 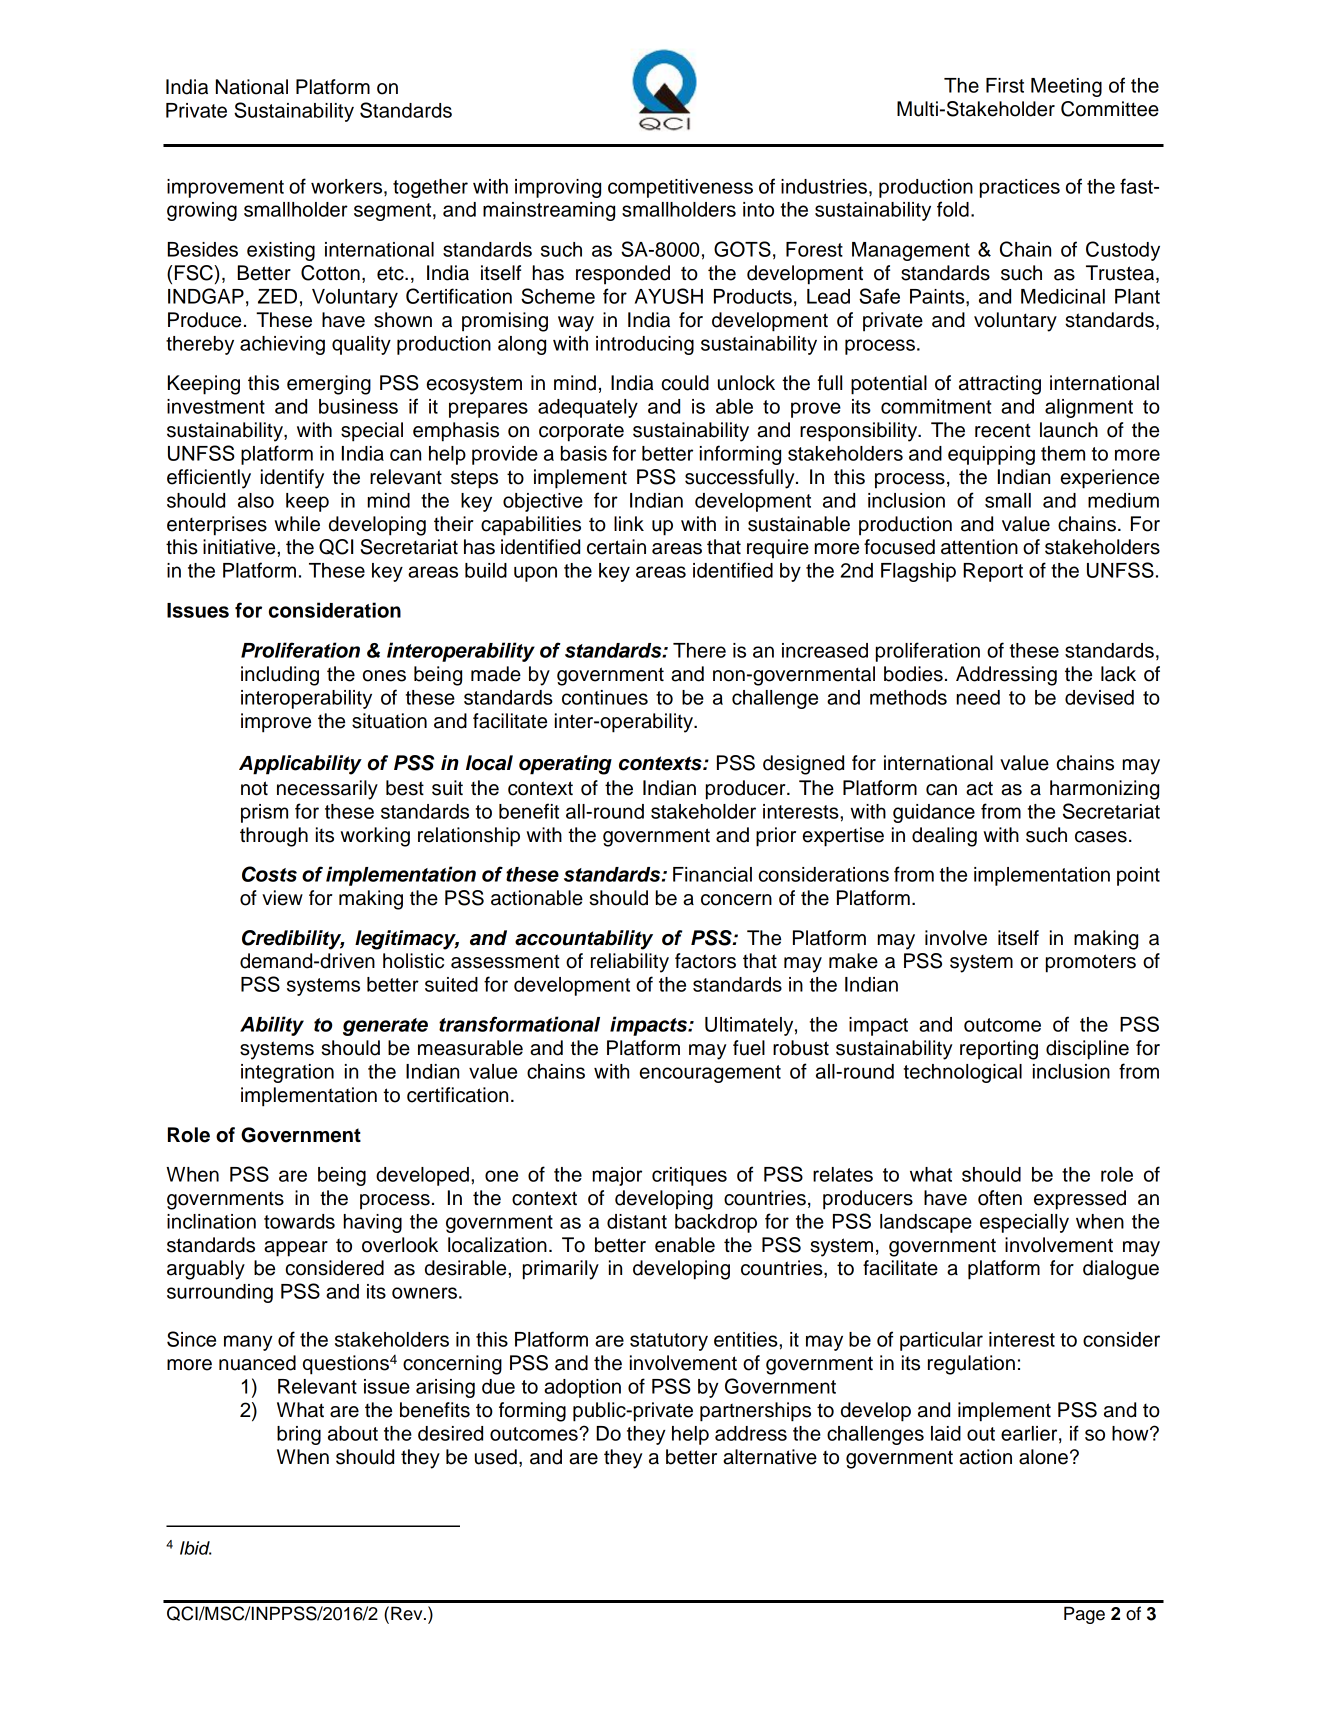 What do you see at coordinates (637, 1221) in the screenshot?
I see `distant` at bounding box center [637, 1221].
